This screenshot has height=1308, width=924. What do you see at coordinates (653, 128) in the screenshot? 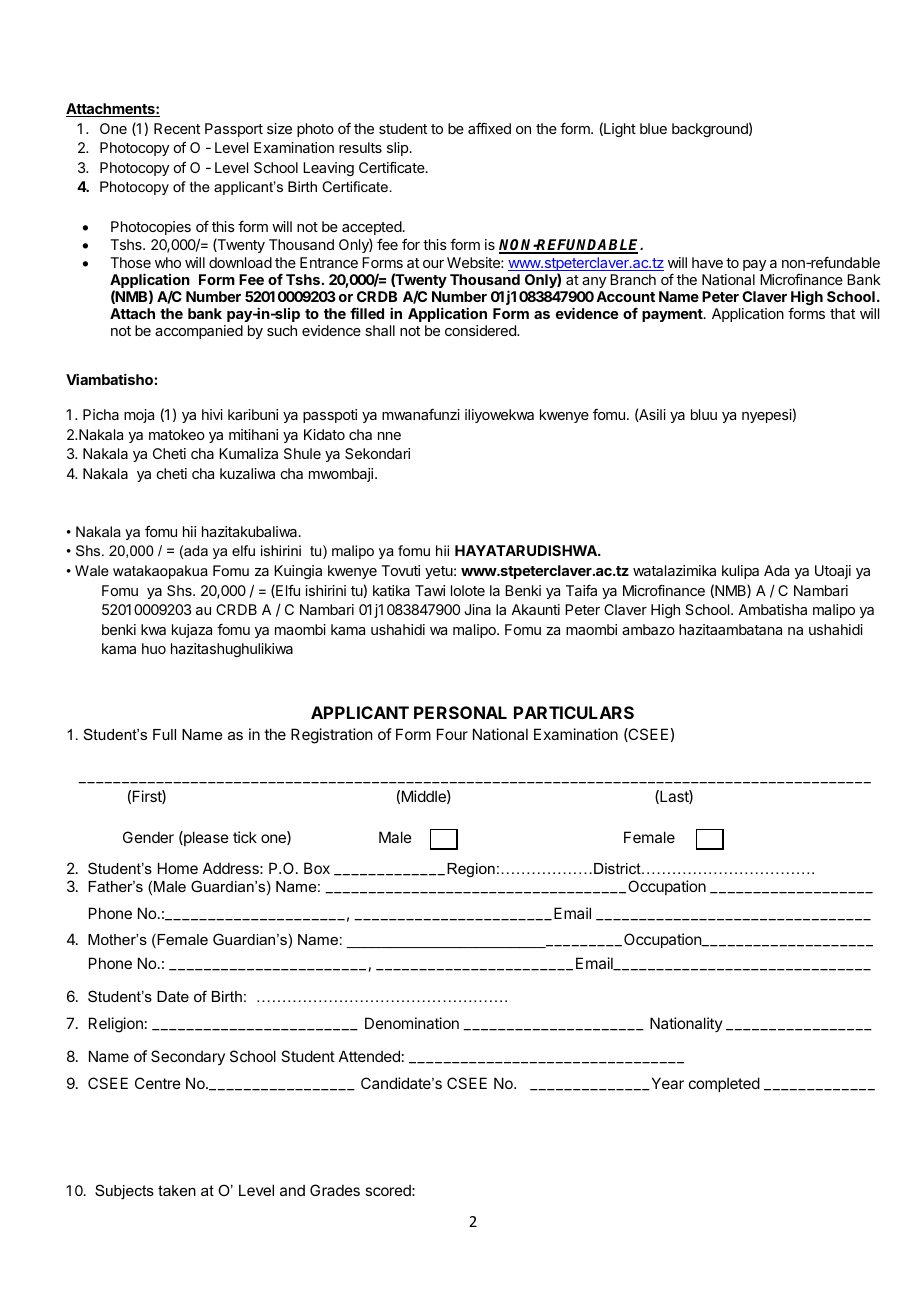
I see `blue` at bounding box center [653, 128].
